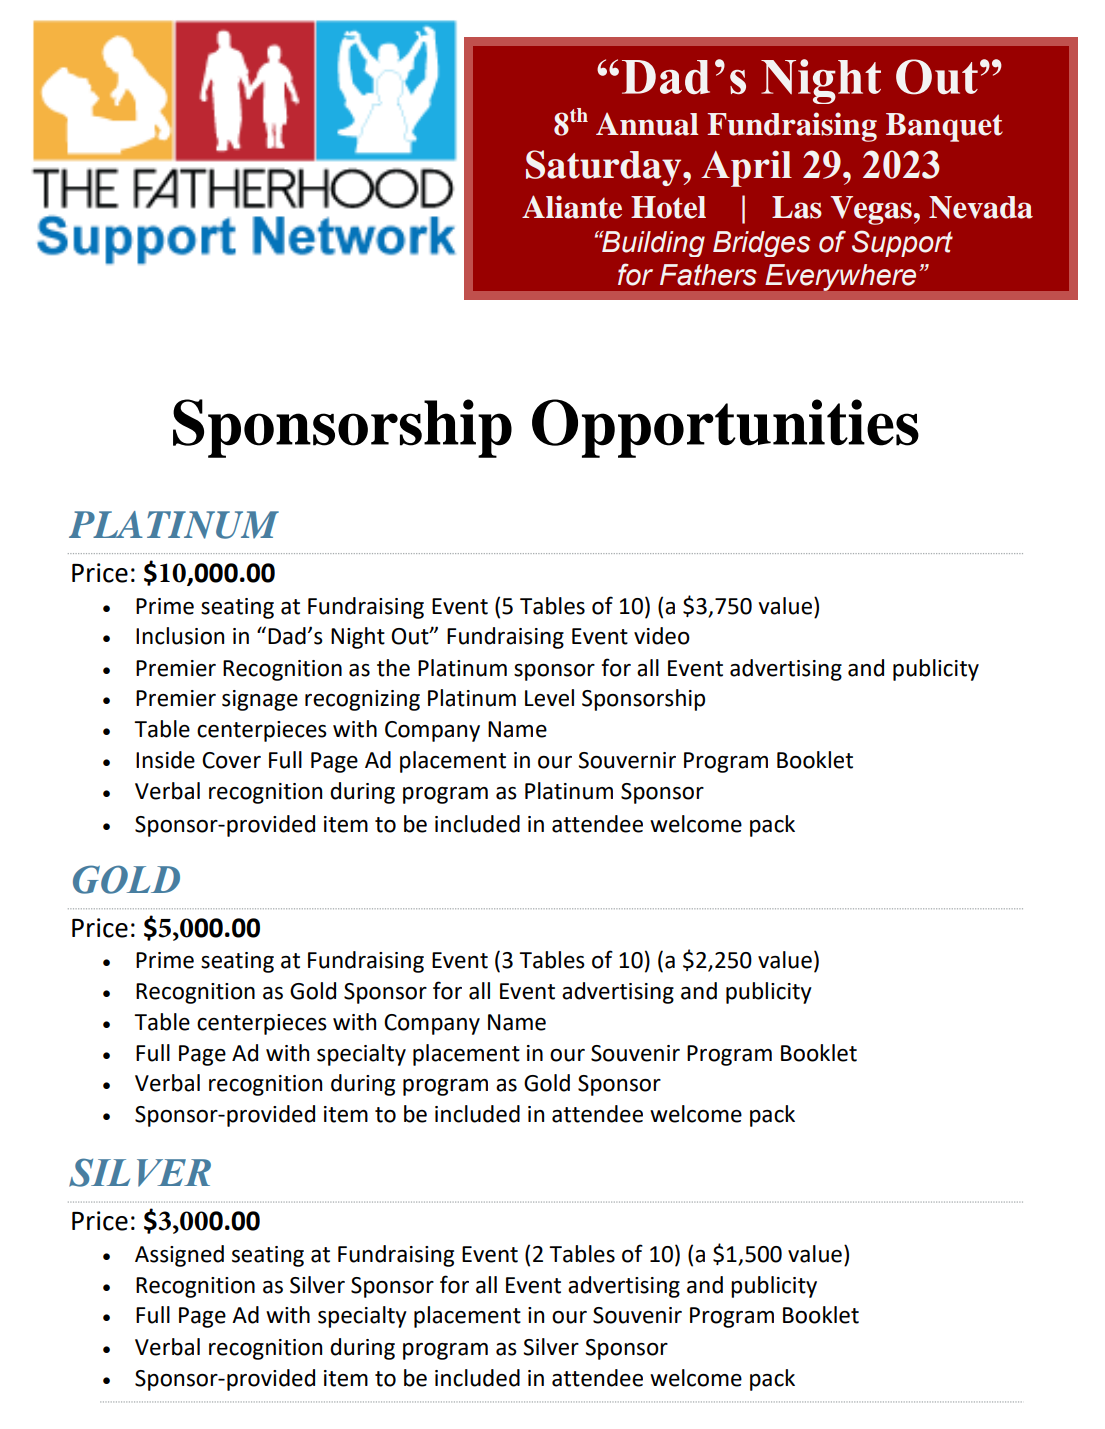 The width and height of the screenshot is (1105, 1429). I want to click on signage, so click(260, 700).
